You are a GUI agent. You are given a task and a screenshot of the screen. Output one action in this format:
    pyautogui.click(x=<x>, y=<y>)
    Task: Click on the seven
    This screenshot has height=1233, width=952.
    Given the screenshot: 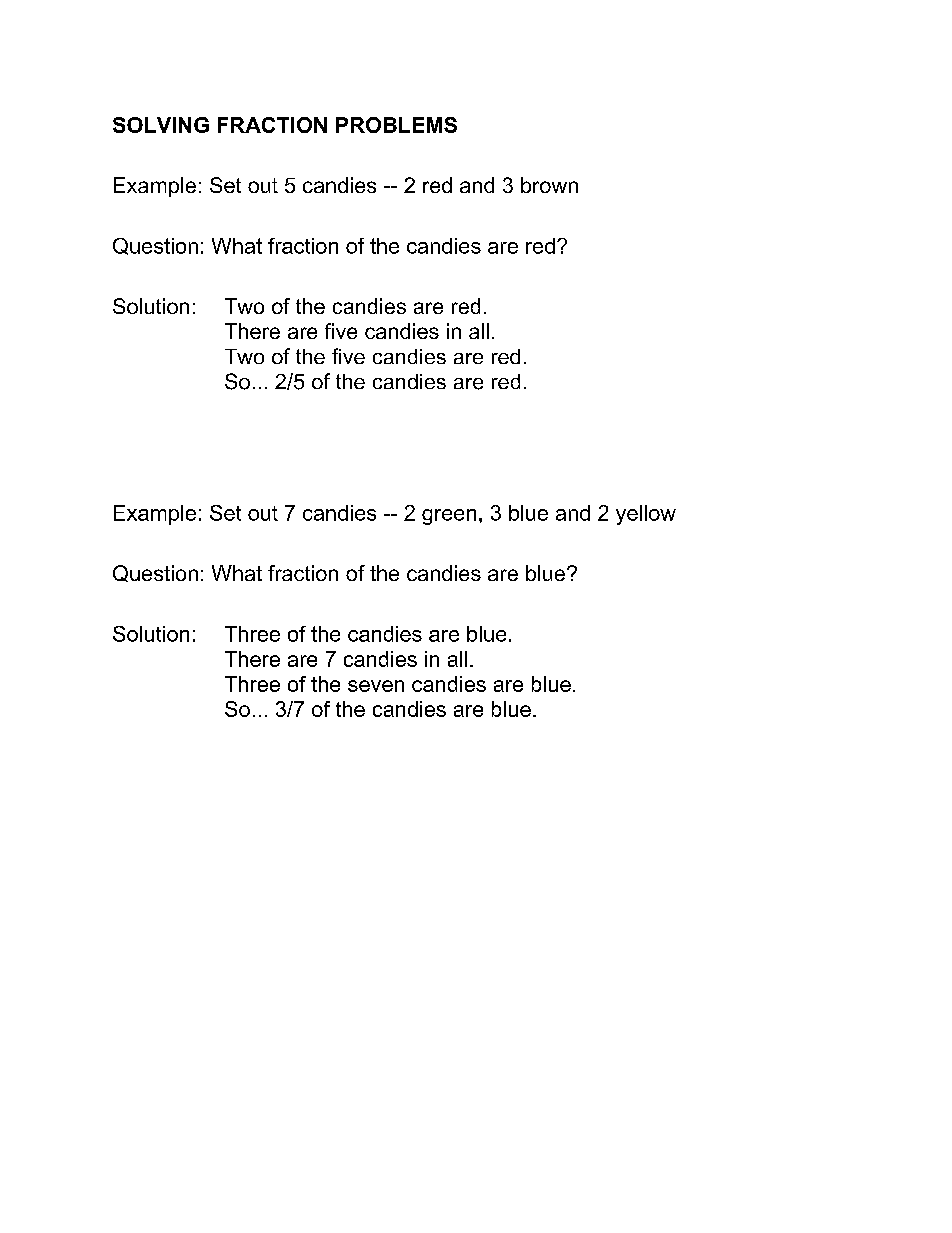 What is the action you would take?
    pyautogui.click(x=376, y=686)
